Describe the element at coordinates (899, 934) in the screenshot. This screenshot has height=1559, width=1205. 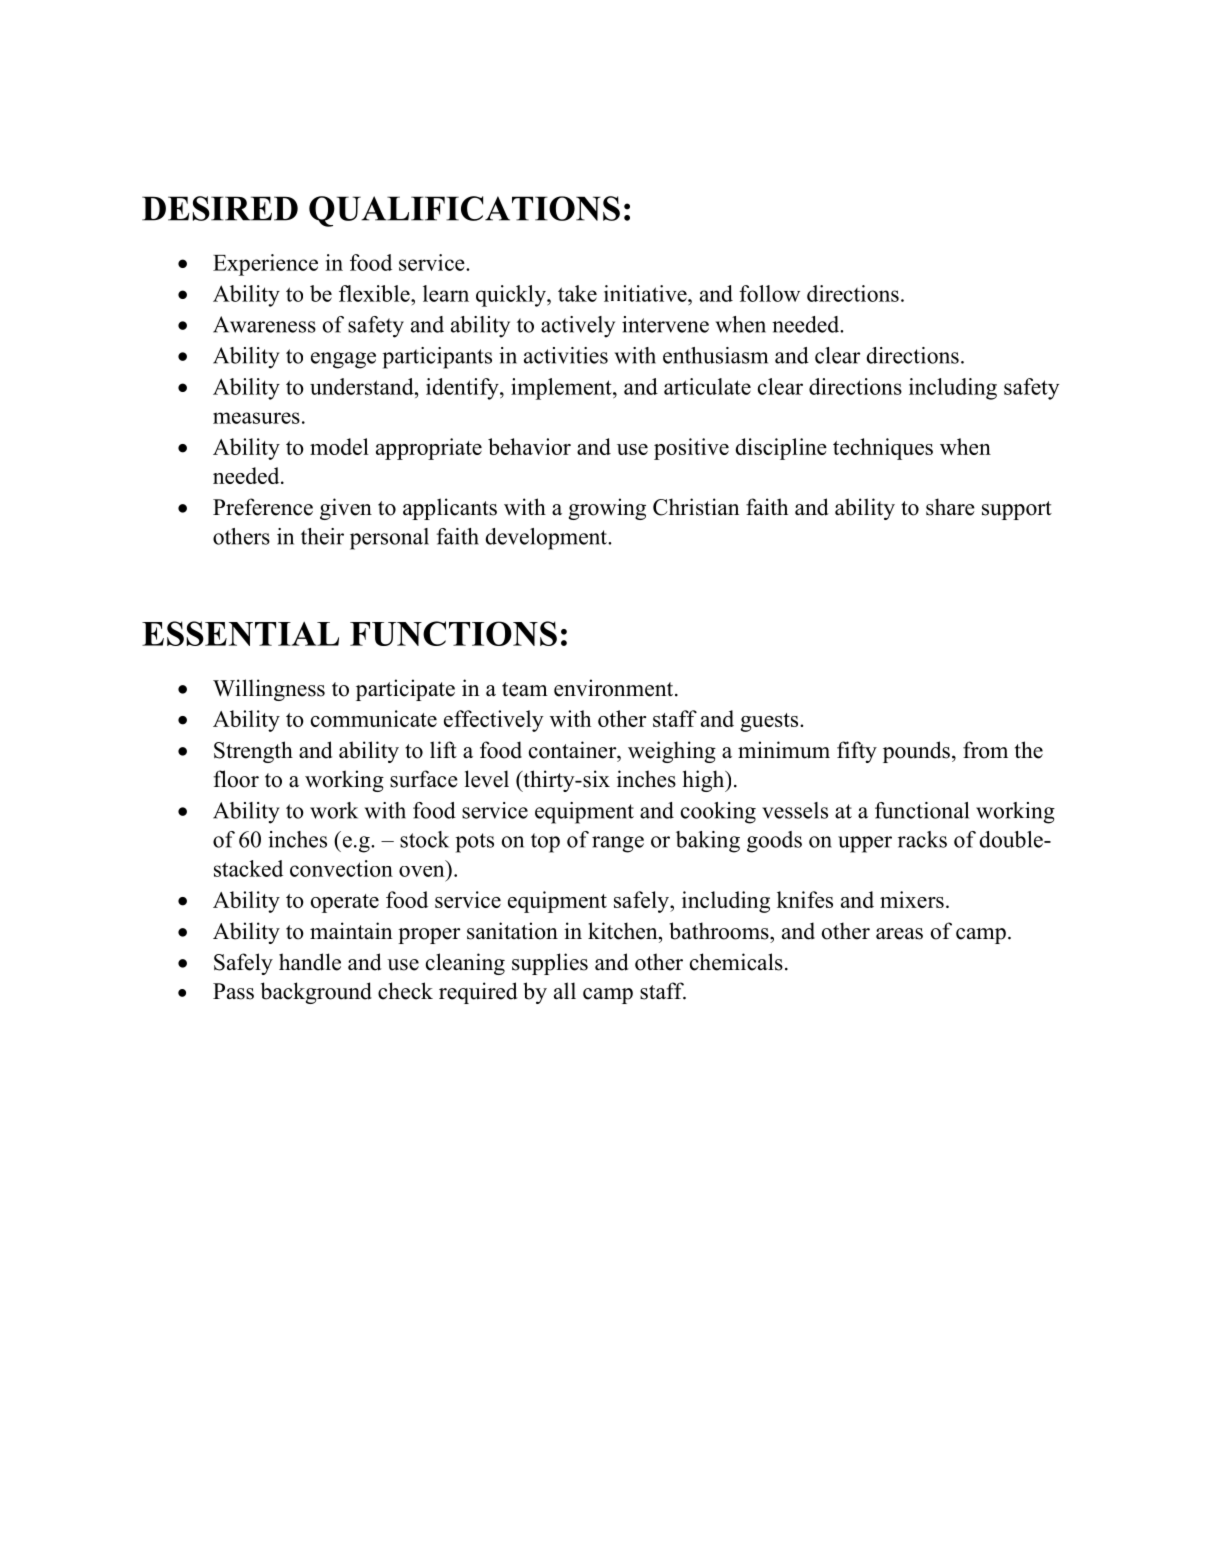
I see `areas` at that location.
